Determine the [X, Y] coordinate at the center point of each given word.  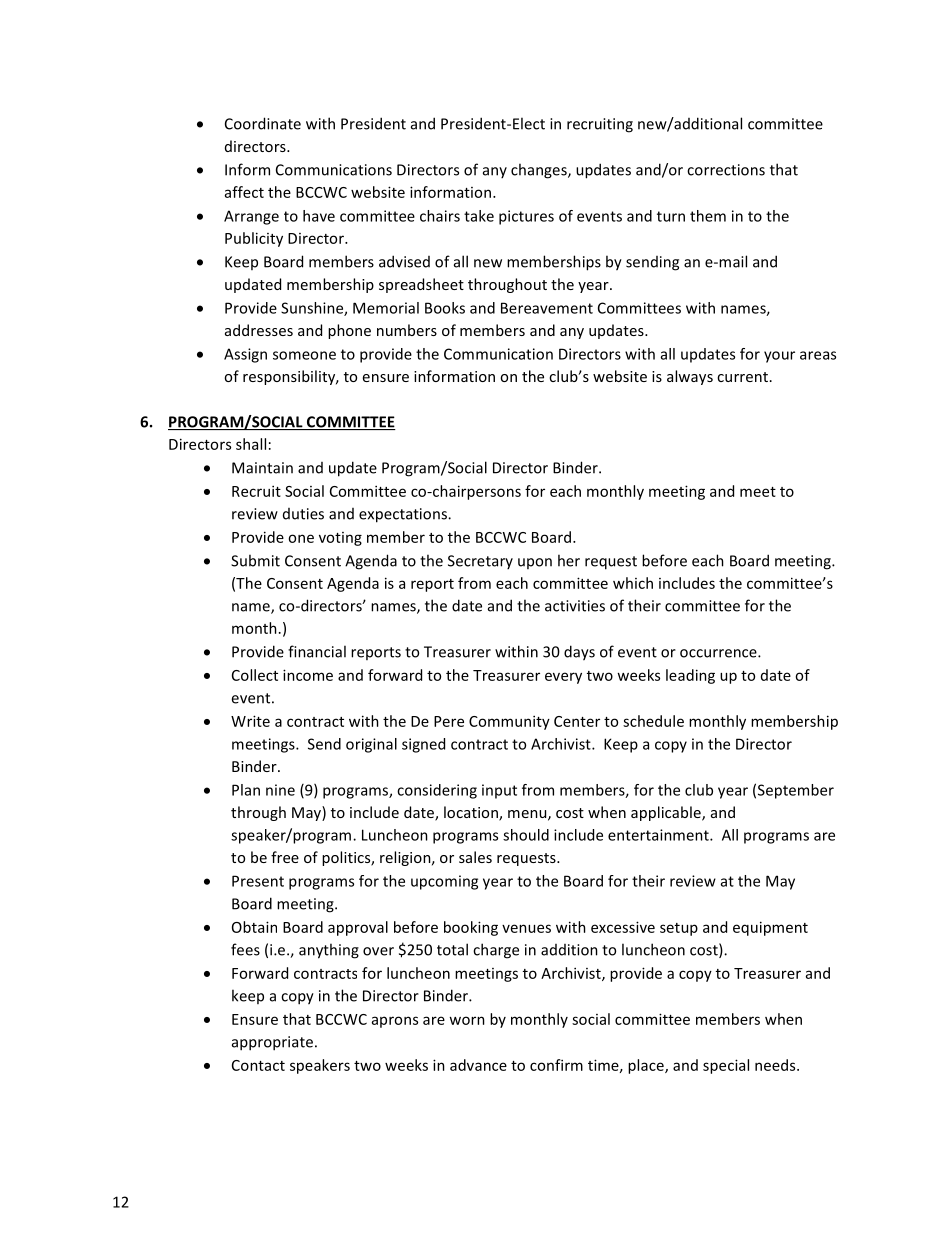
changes [540, 171]
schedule [653, 721]
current [744, 377]
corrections [726, 170]
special [726, 1066]
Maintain [262, 468]
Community [509, 722]
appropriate [272, 1043]
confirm [556, 1065]
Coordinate [263, 123]
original [371, 745]
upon [535, 563]
